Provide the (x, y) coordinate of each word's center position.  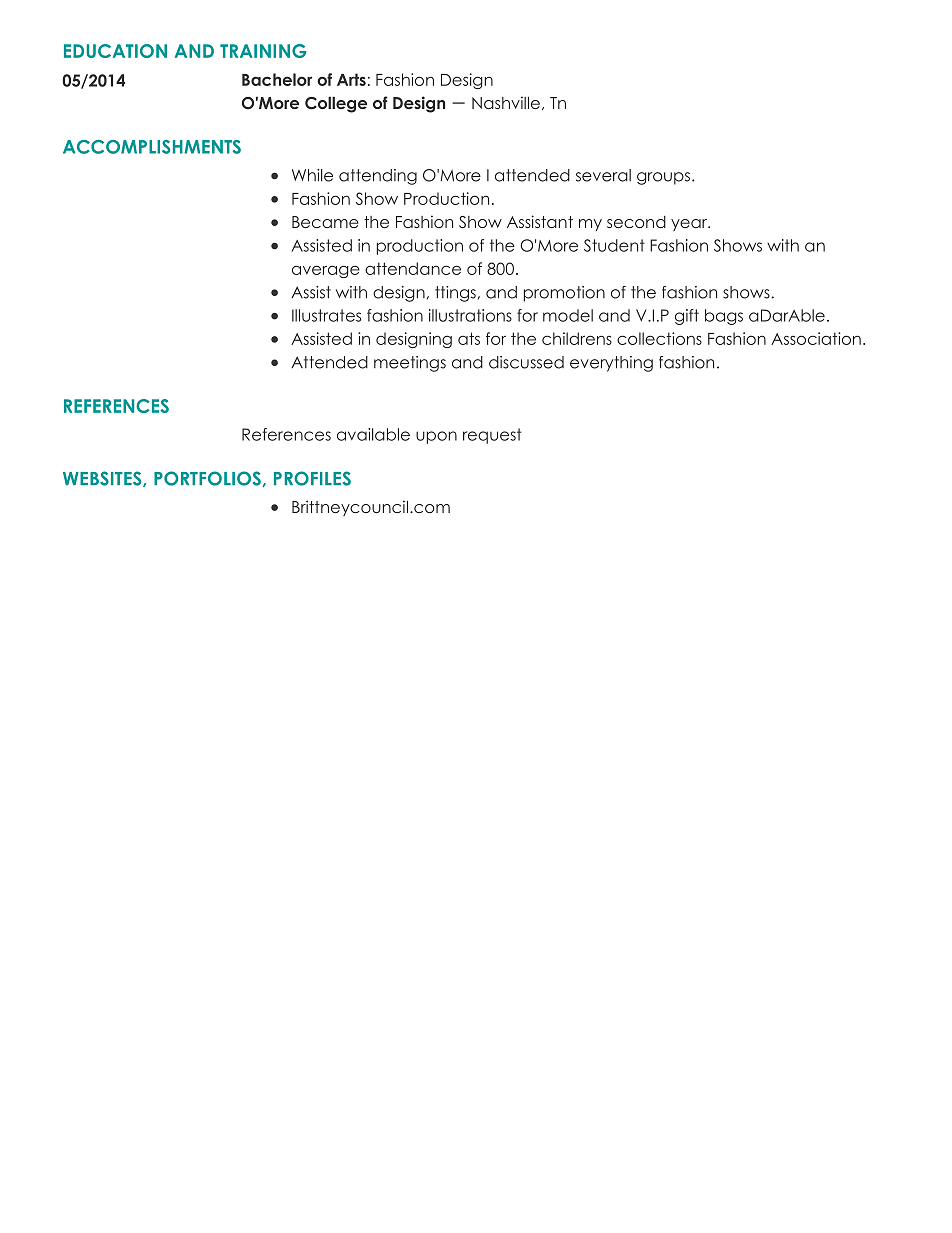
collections (659, 338)
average (326, 271)
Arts (351, 79)
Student (614, 245)
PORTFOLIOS (208, 479)
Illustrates (326, 315)
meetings (410, 364)
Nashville (506, 102)
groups (665, 178)
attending (378, 177)
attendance (413, 268)
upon (436, 437)
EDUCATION (115, 51)
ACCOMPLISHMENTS (152, 147)
